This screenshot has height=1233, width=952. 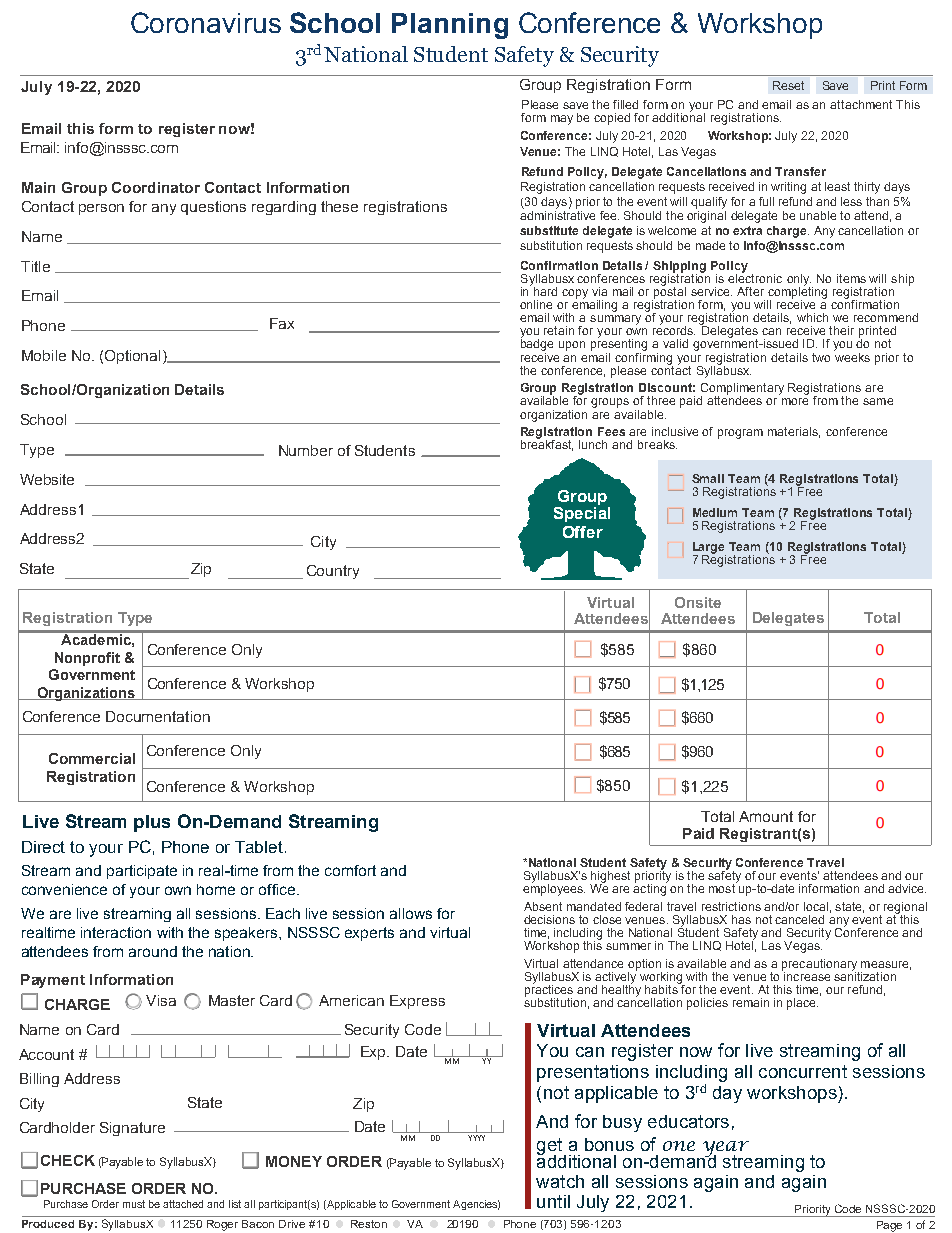 What do you see at coordinates (553, 1201) in the screenshot?
I see `until` at bounding box center [553, 1201].
